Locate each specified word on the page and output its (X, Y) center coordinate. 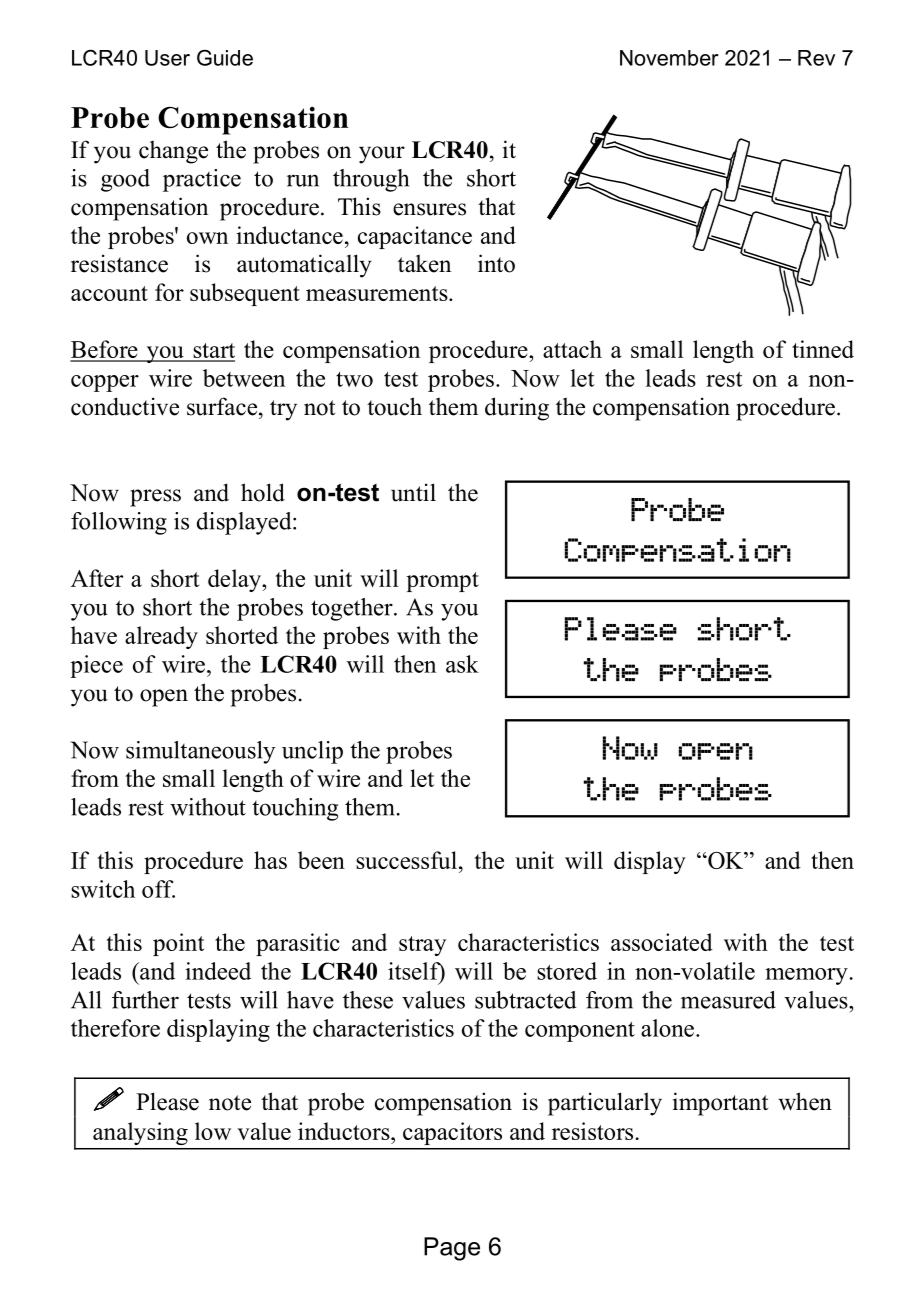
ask (462, 664)
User (167, 58)
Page (452, 1249)
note (230, 1103)
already (161, 637)
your (382, 155)
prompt (442, 582)
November (669, 58)
